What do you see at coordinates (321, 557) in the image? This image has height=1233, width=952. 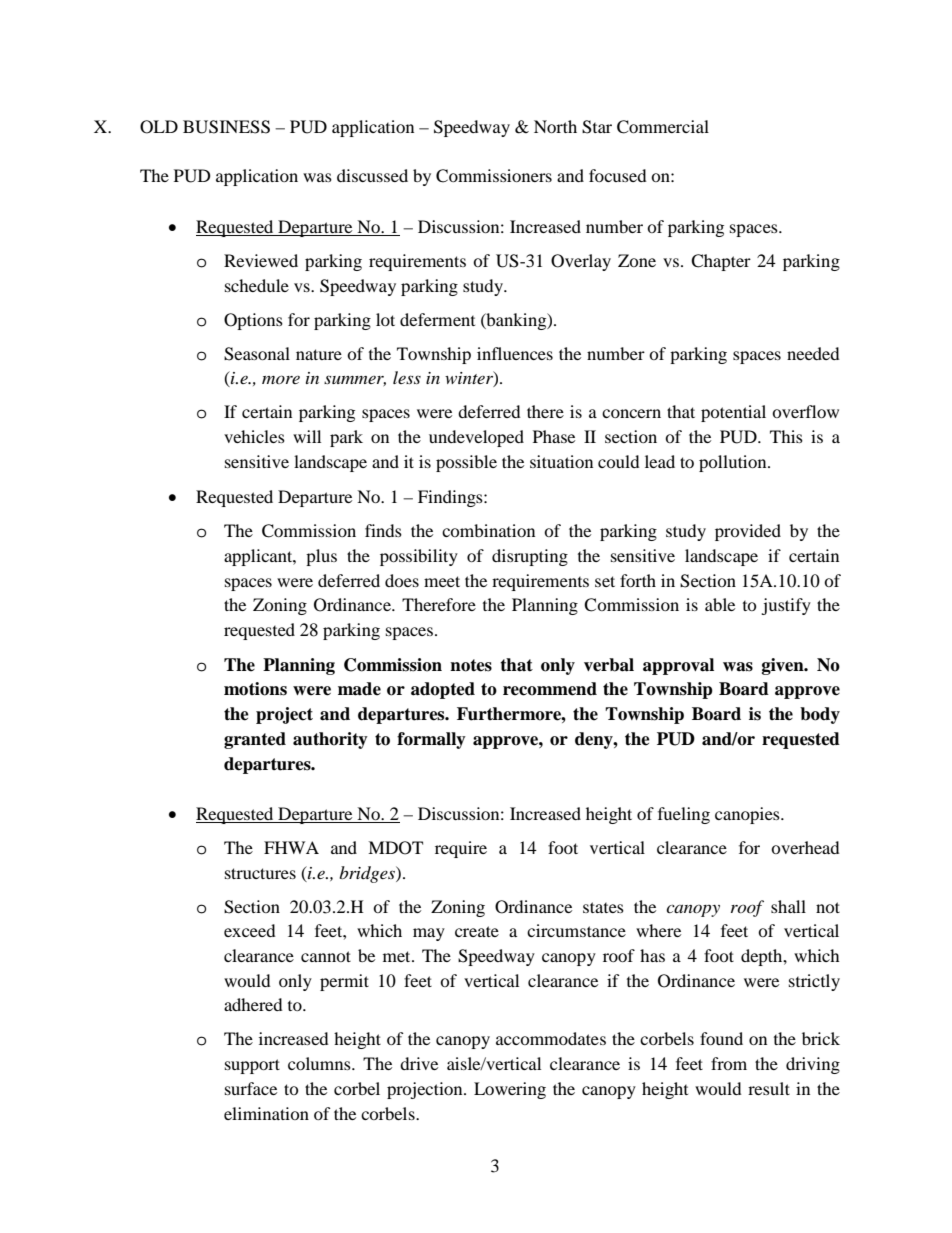 I see `plus` at bounding box center [321, 557].
